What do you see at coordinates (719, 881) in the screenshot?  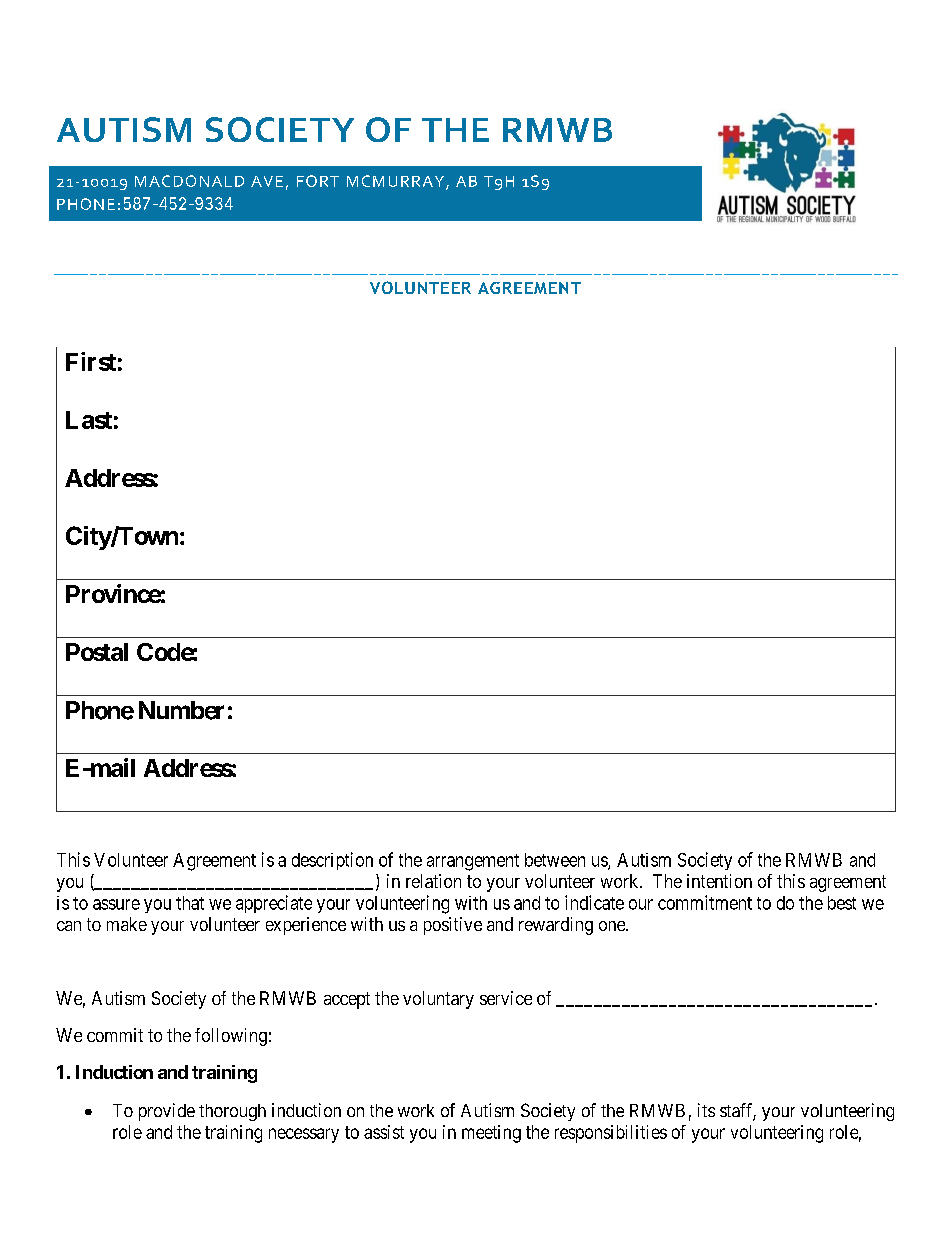 I see `intention` at bounding box center [719, 881].
